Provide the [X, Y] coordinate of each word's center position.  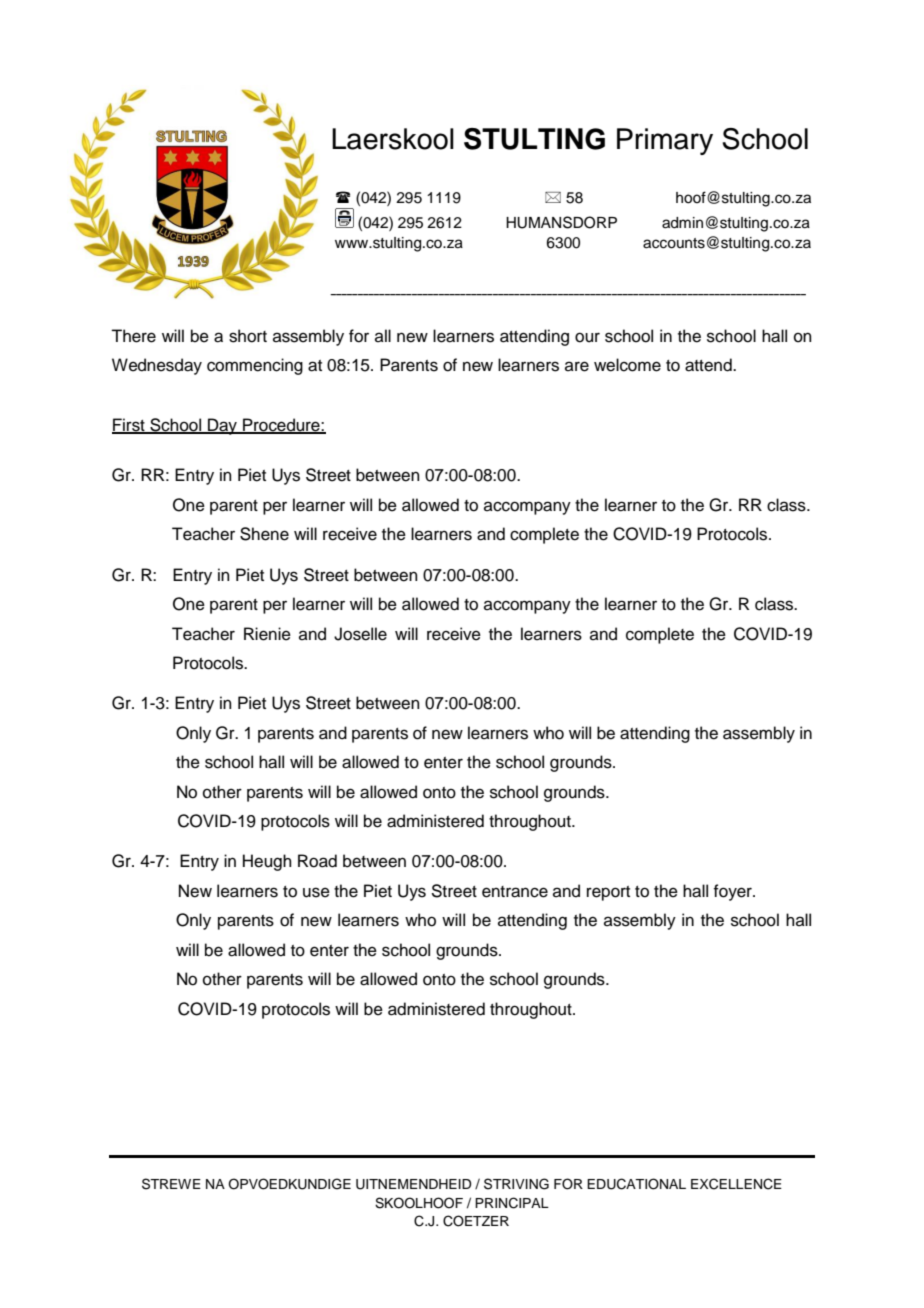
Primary [665, 141]
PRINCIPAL [512, 1203]
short [248, 336]
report [608, 893]
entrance [515, 892]
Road [317, 861]
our [587, 337]
